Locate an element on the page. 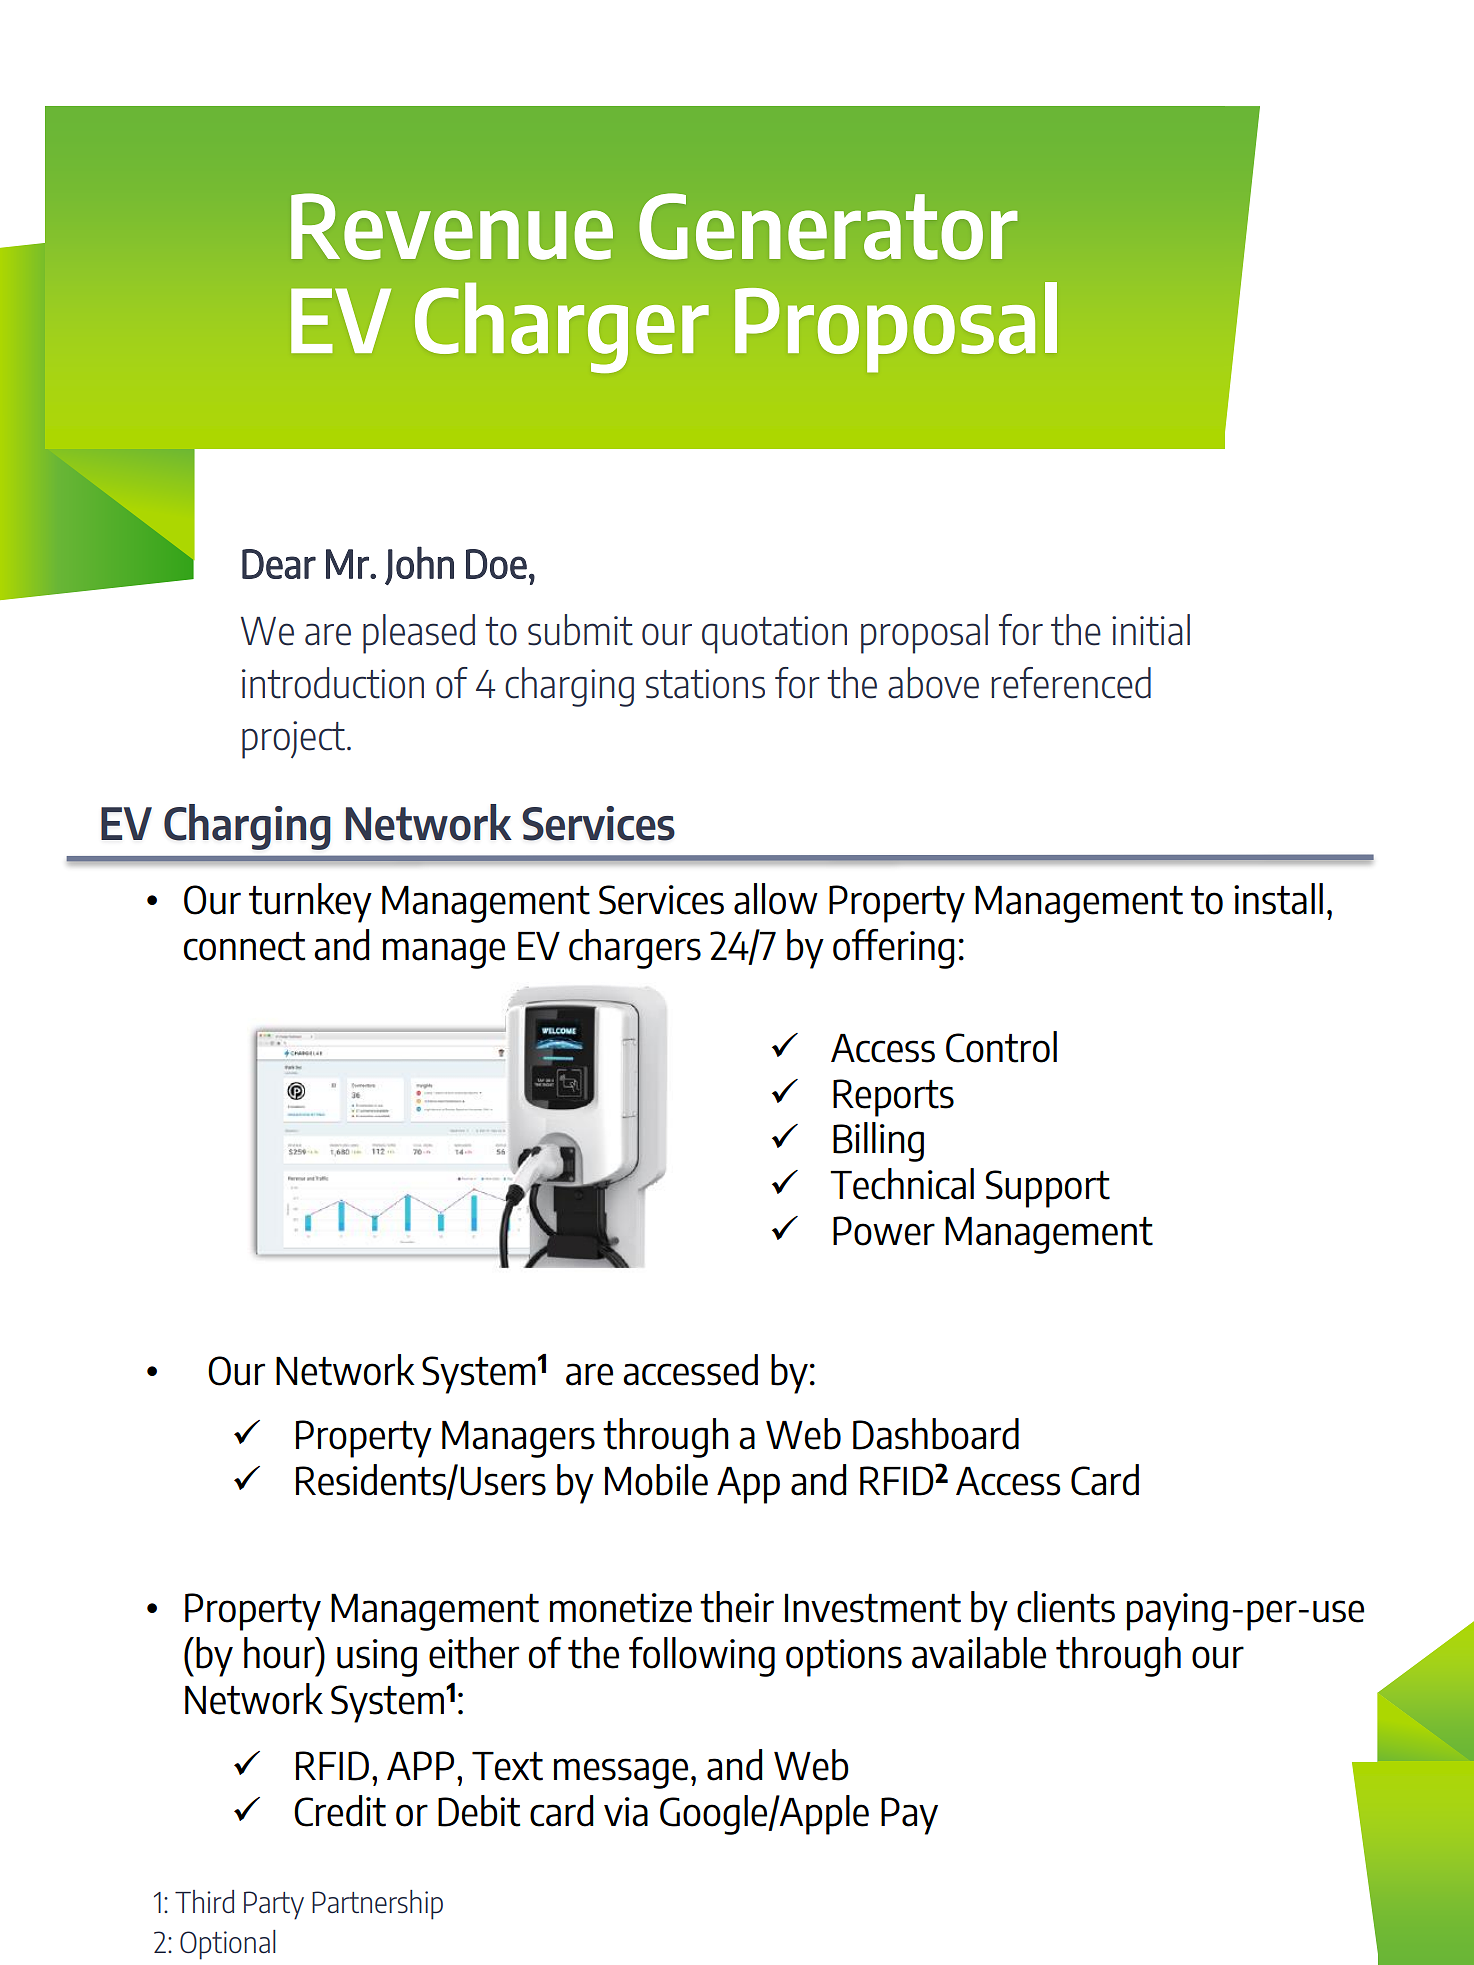  Mobile is located at coordinates (656, 1480).
